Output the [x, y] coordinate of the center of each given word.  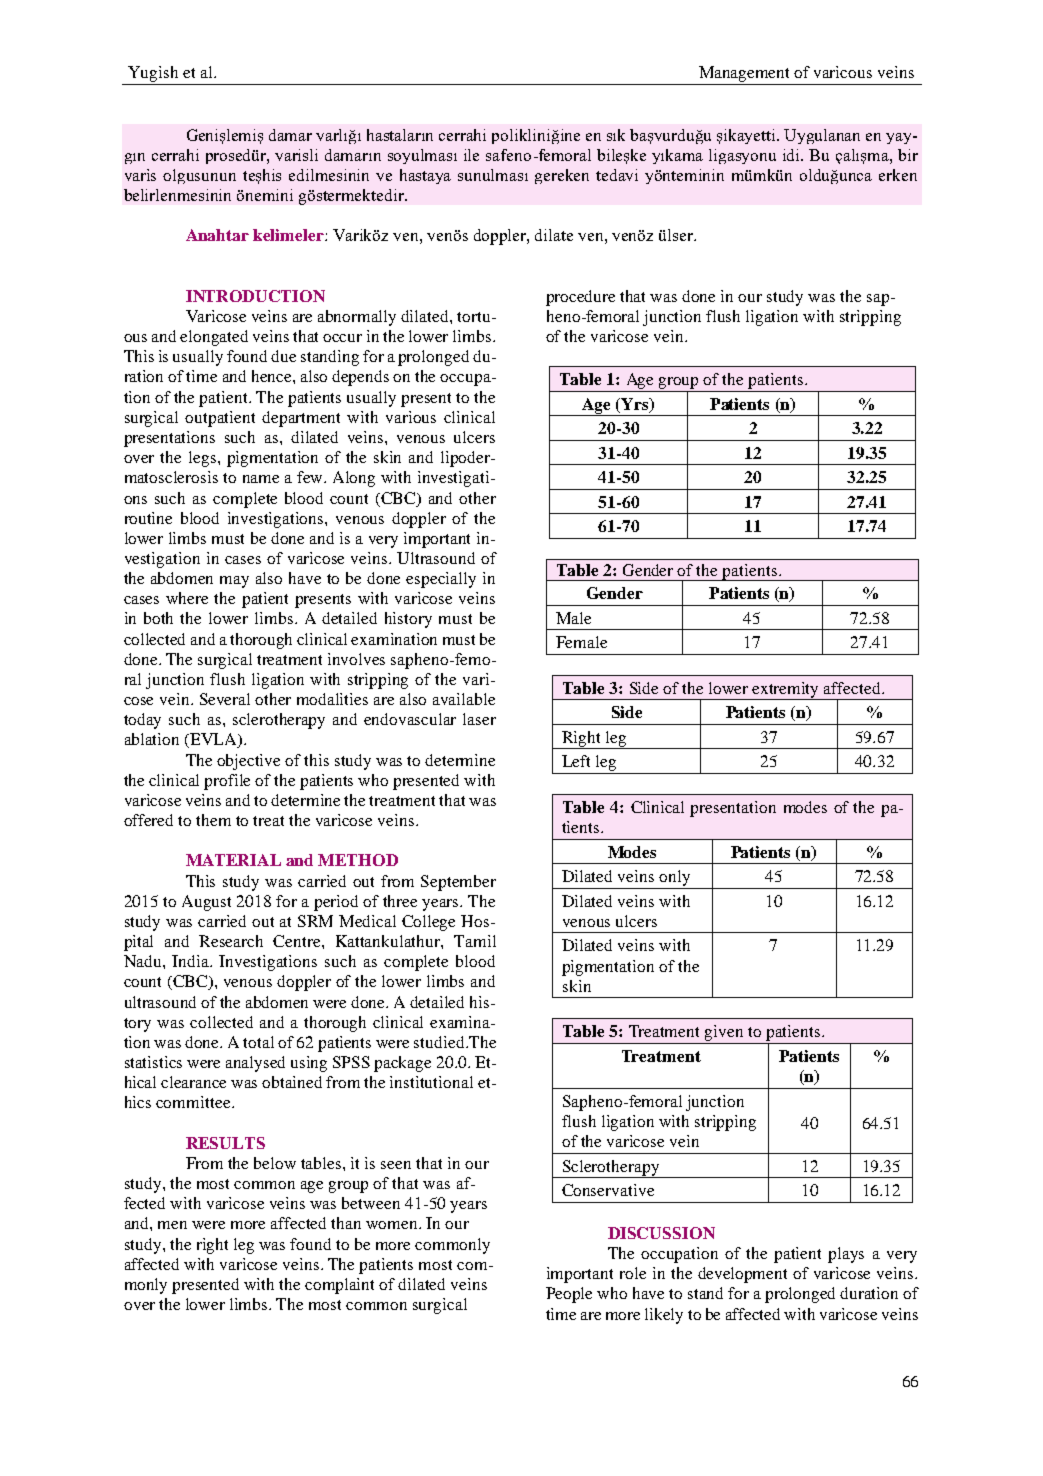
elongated [214, 338]
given [724, 1034]
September [458, 883]
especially [441, 580]
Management [745, 75]
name [261, 479]
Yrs [636, 405]
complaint [339, 1286]
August [206, 903]
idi [793, 155]
